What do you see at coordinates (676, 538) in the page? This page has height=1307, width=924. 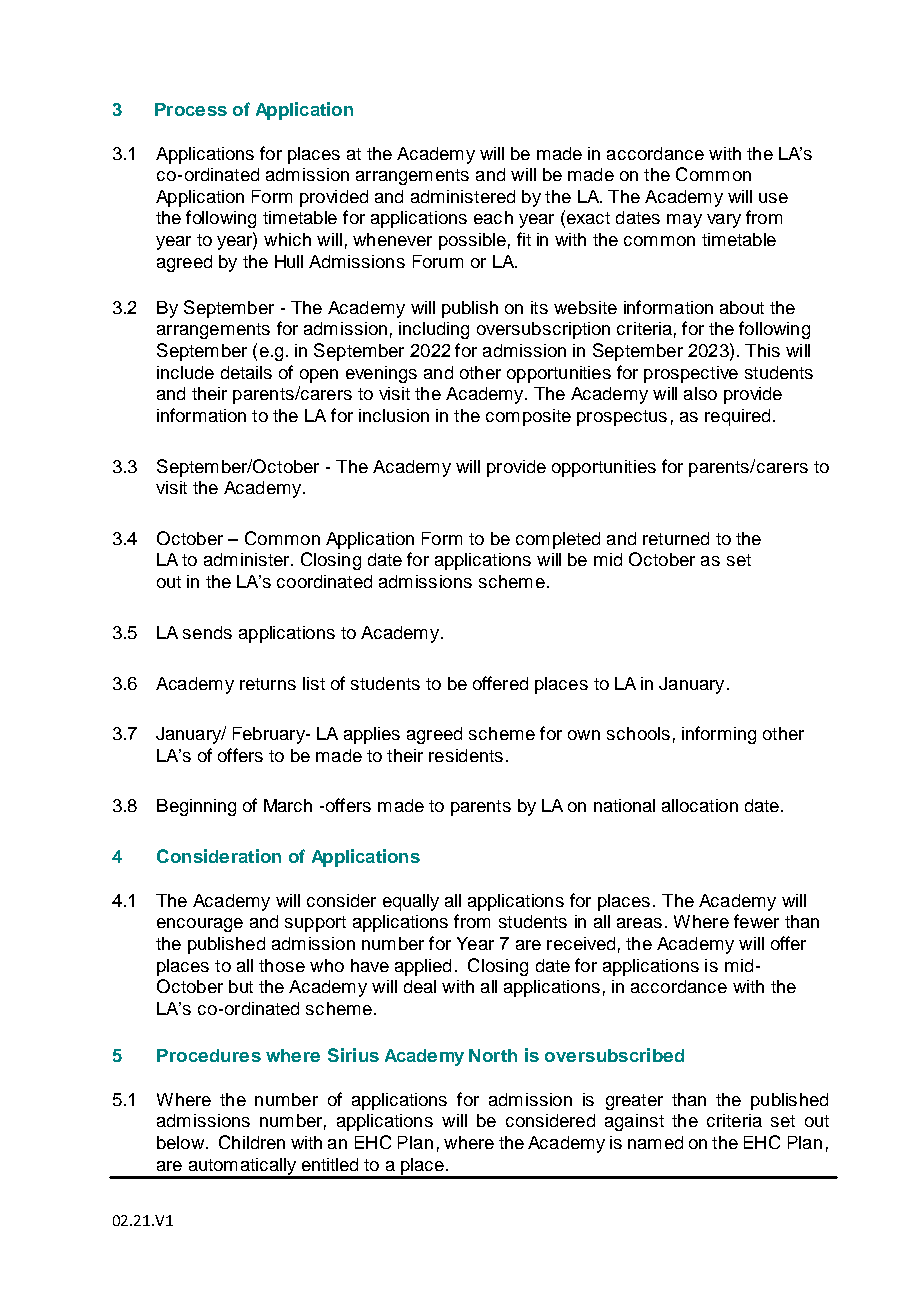 I see `returned` at bounding box center [676, 538].
